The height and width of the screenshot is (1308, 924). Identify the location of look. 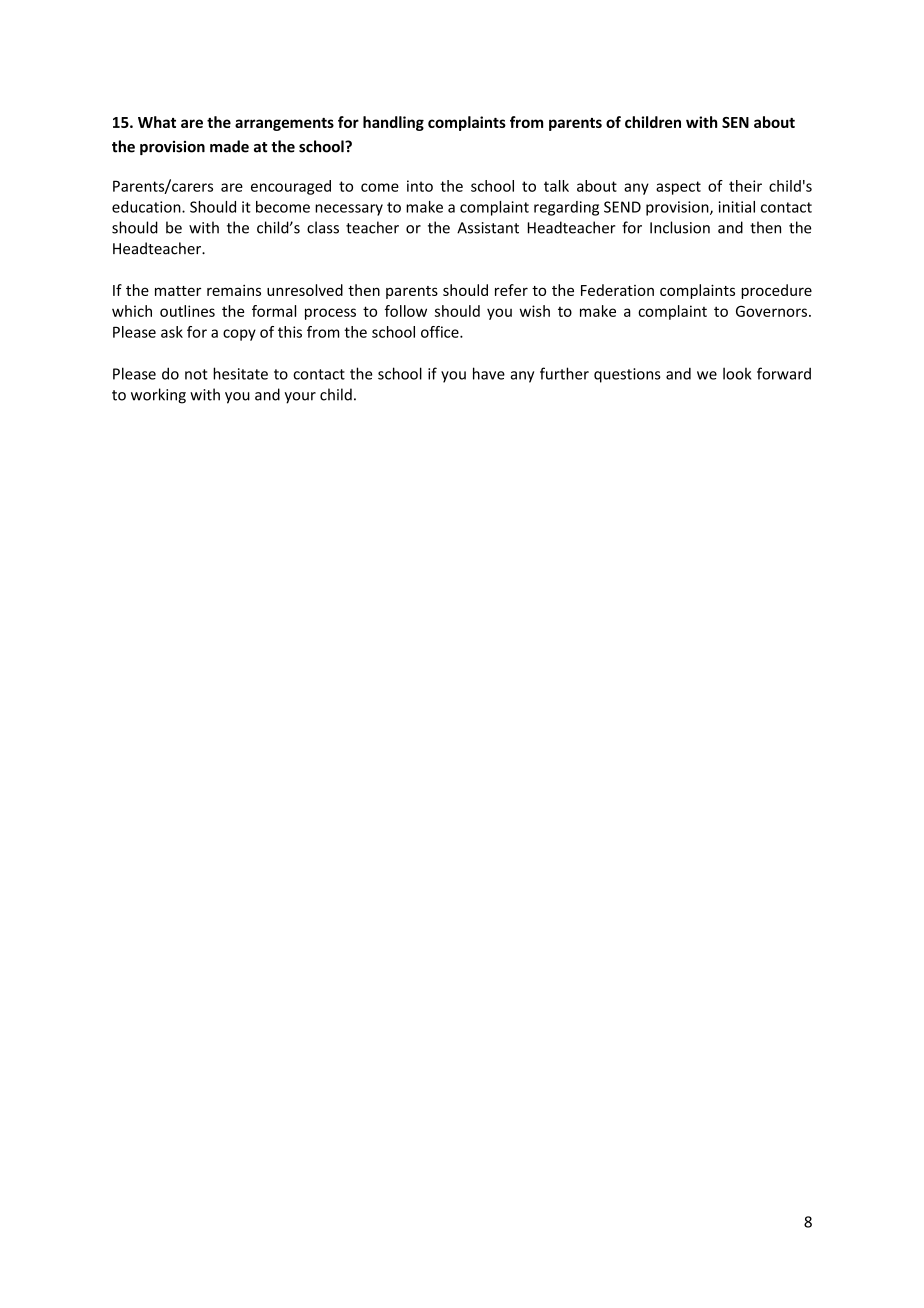
(737, 373).
